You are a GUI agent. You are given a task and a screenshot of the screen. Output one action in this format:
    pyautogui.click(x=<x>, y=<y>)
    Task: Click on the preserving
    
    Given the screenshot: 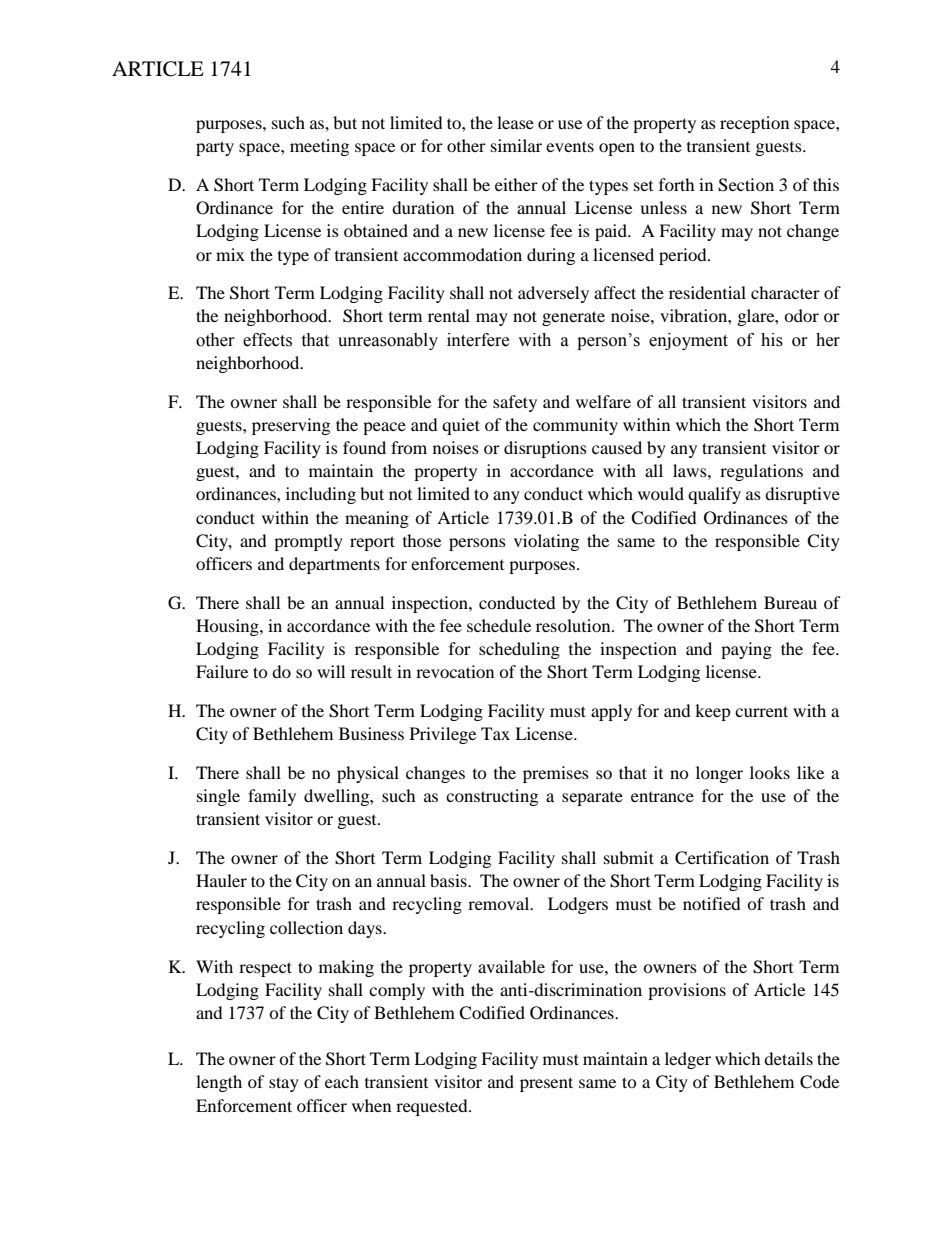 What is the action you would take?
    pyautogui.click(x=291, y=426)
